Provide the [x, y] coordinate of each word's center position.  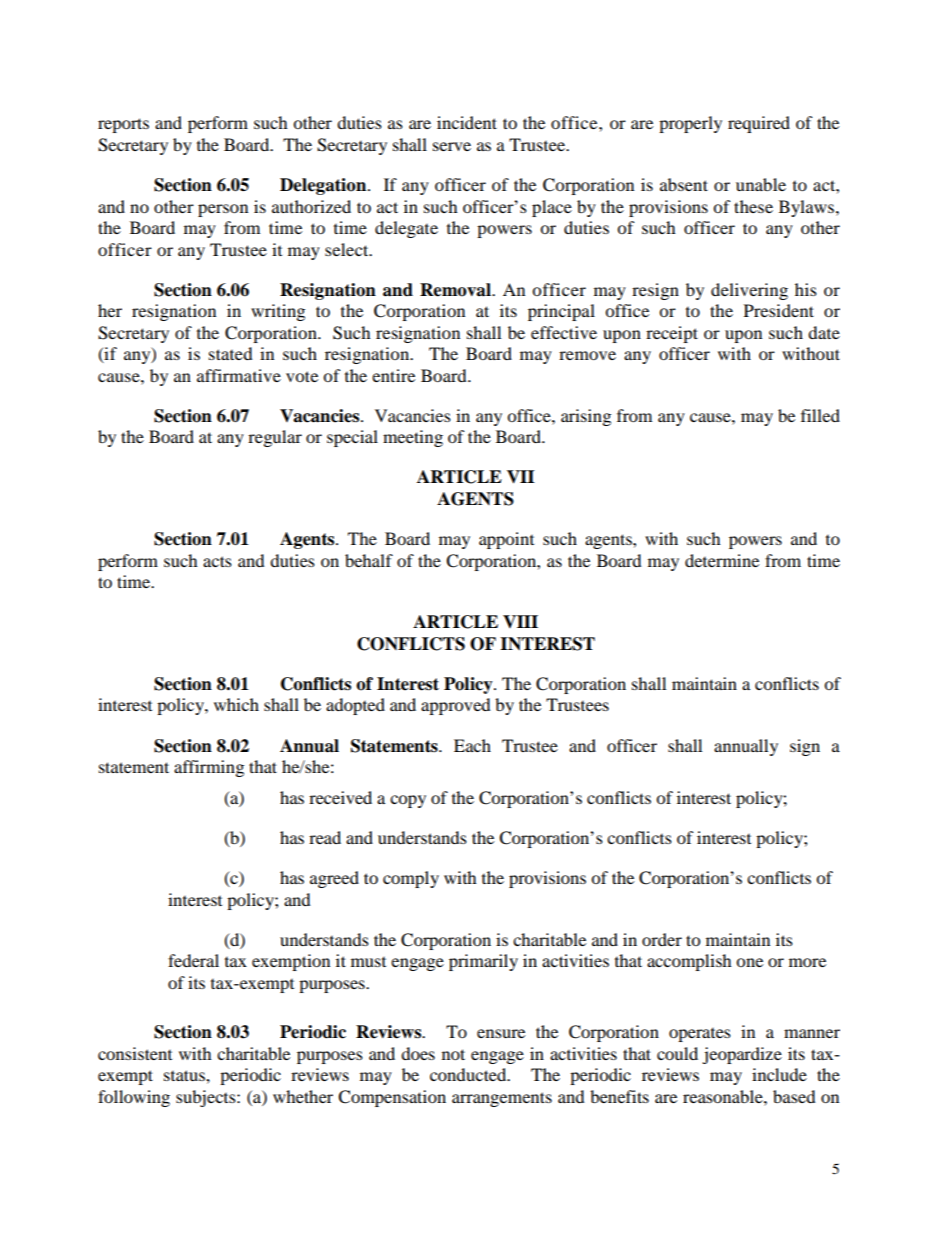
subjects [207, 1098]
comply [411, 879]
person [223, 210]
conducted [469, 1074]
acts [217, 561]
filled [820, 415]
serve [452, 146]
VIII [520, 621]
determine [722, 560]
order [662, 939]
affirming [209, 768]
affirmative [239, 375]
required [759, 124]
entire [393, 375]
